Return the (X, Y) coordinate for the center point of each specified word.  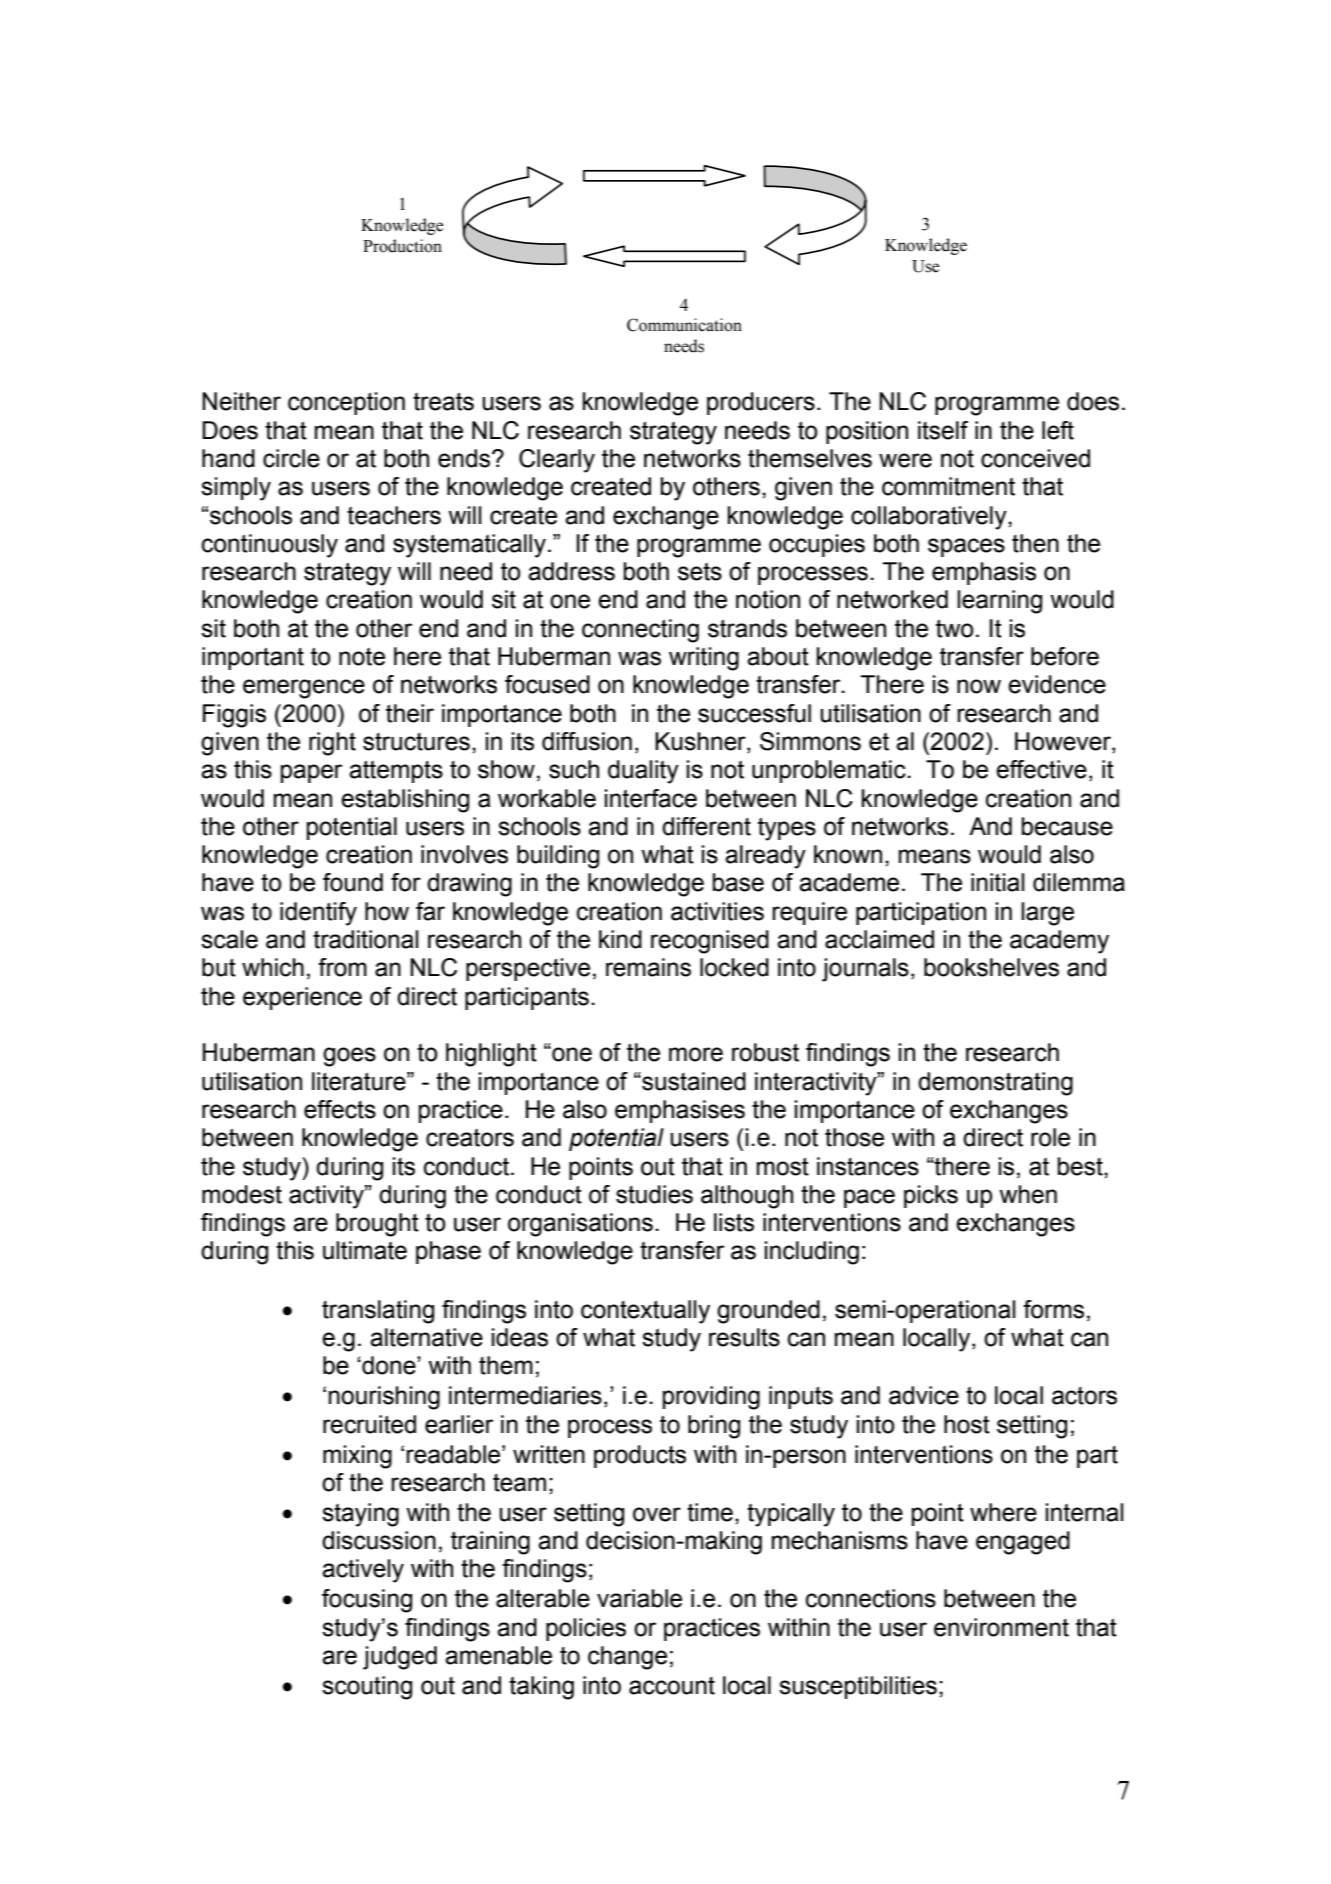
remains (648, 967)
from (342, 967)
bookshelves (991, 967)
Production (402, 246)
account (672, 1686)
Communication (684, 325)
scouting (367, 1688)
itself (943, 430)
